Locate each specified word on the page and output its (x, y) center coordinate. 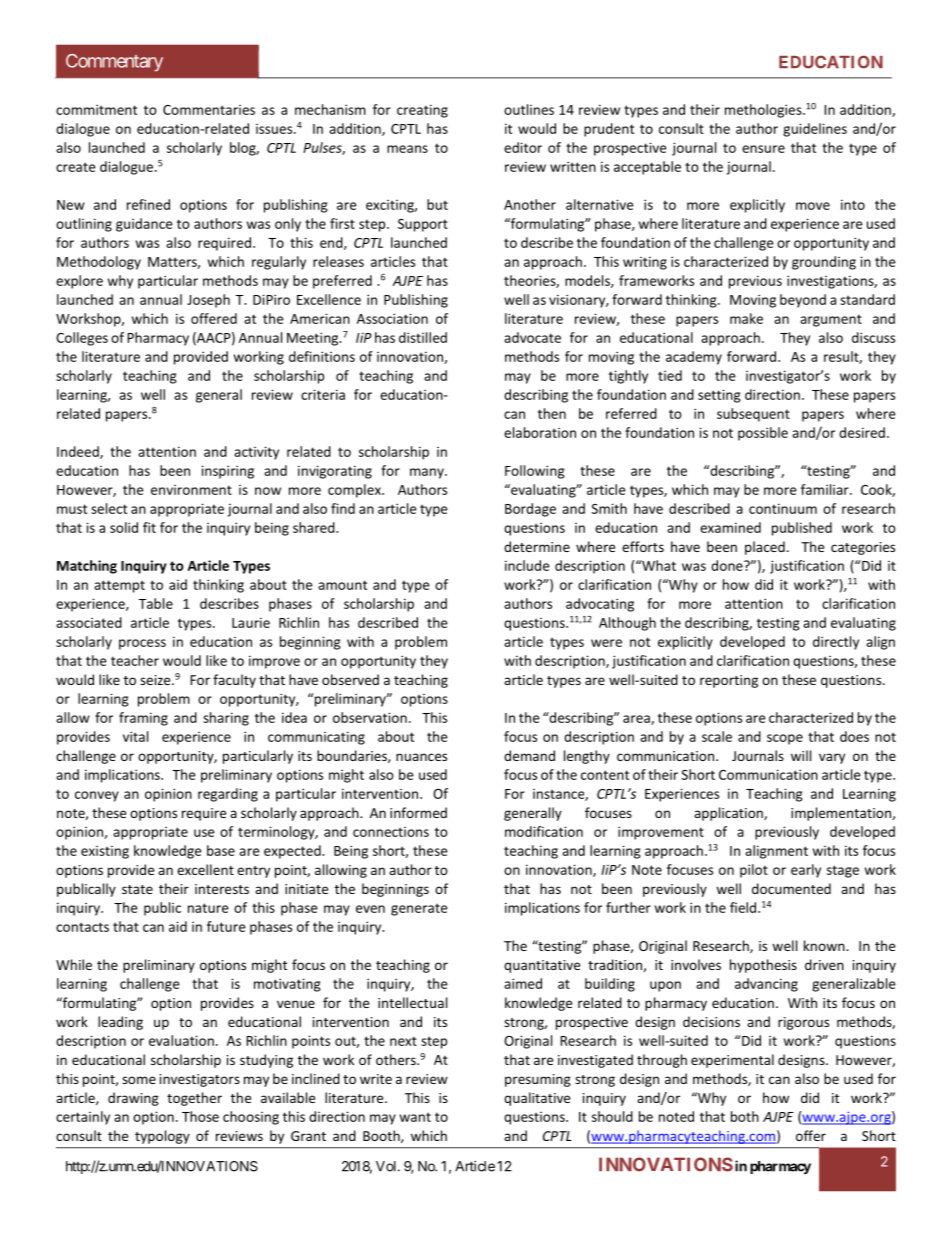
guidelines (815, 130)
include (527, 565)
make (746, 318)
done (728, 565)
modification (544, 831)
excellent (205, 869)
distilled (423, 337)
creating (422, 111)
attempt (119, 586)
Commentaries (209, 110)
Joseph (208, 301)
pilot (754, 871)
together (194, 1099)
